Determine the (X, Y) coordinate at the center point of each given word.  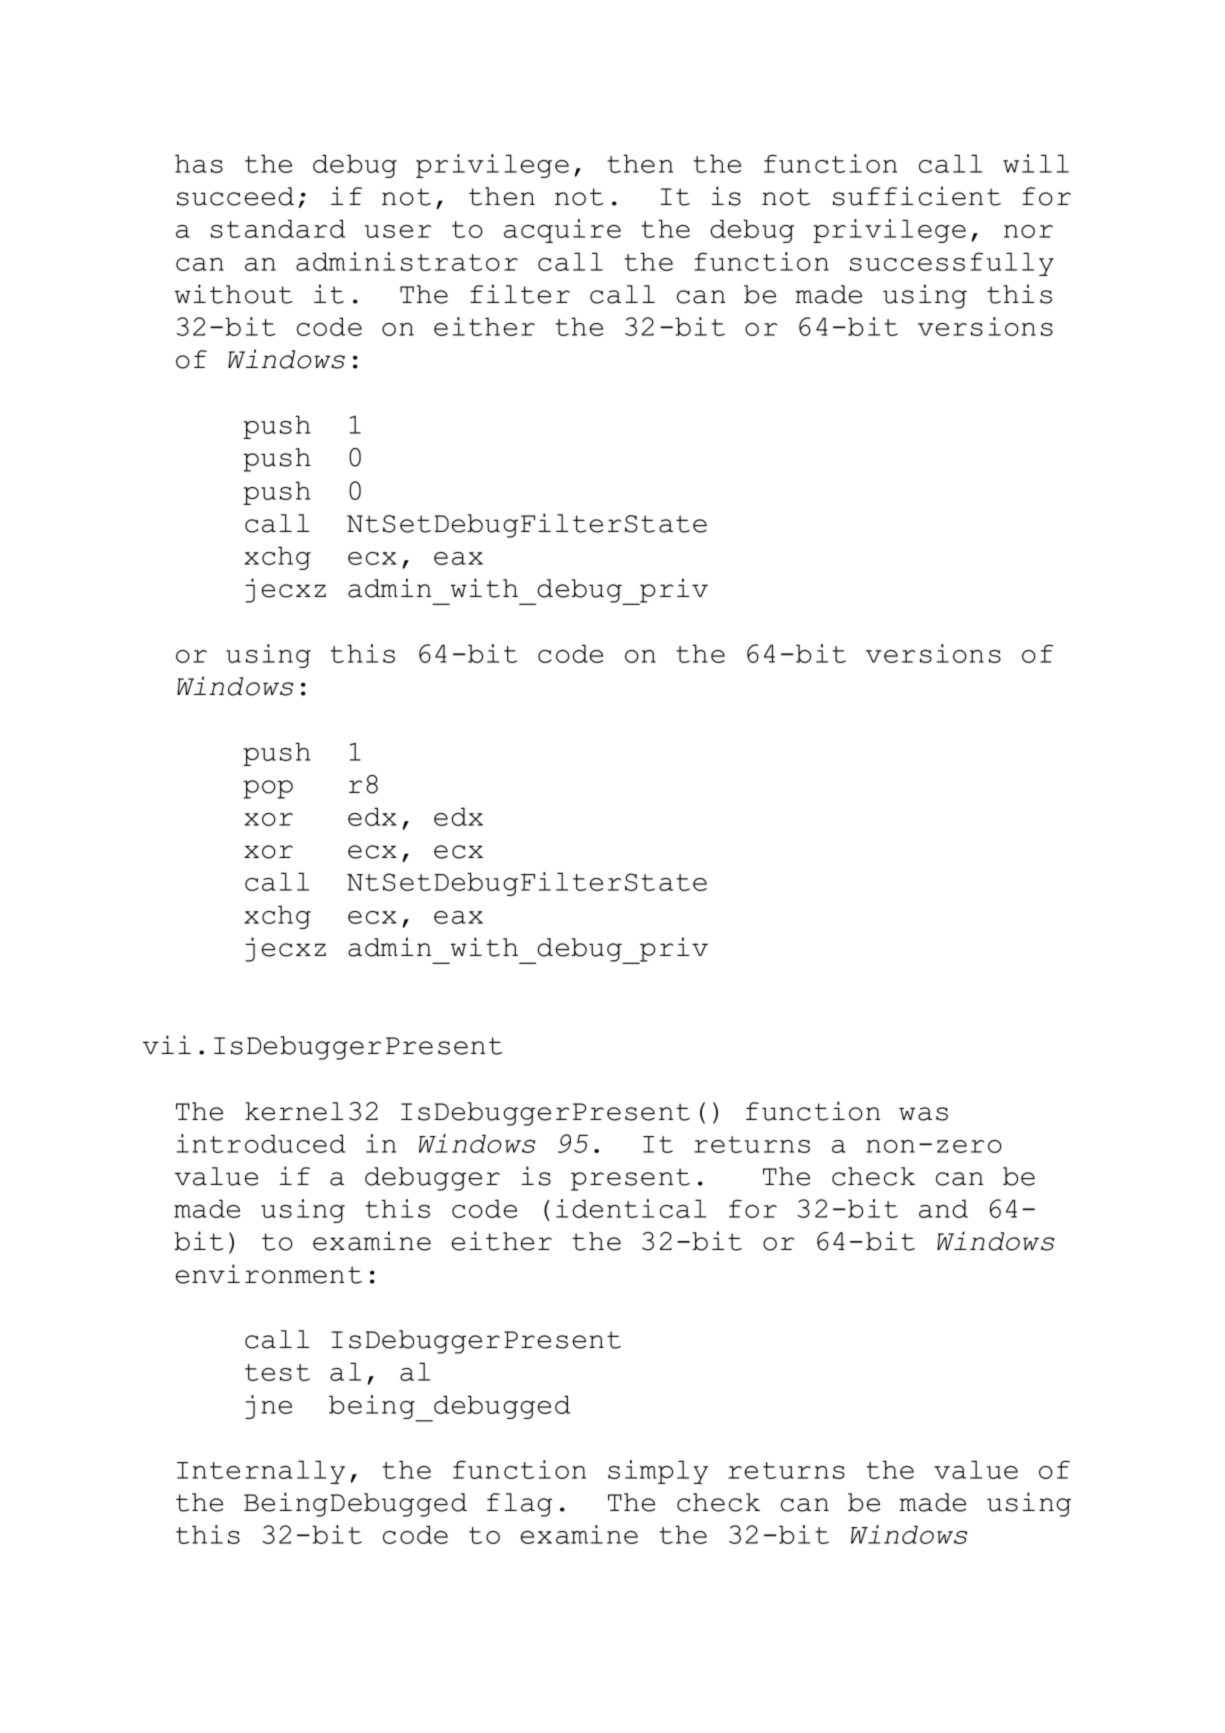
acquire (562, 231)
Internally (261, 1472)
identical (631, 1208)
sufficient (917, 196)
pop (268, 789)
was (923, 1114)
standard (278, 228)
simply (658, 1472)
